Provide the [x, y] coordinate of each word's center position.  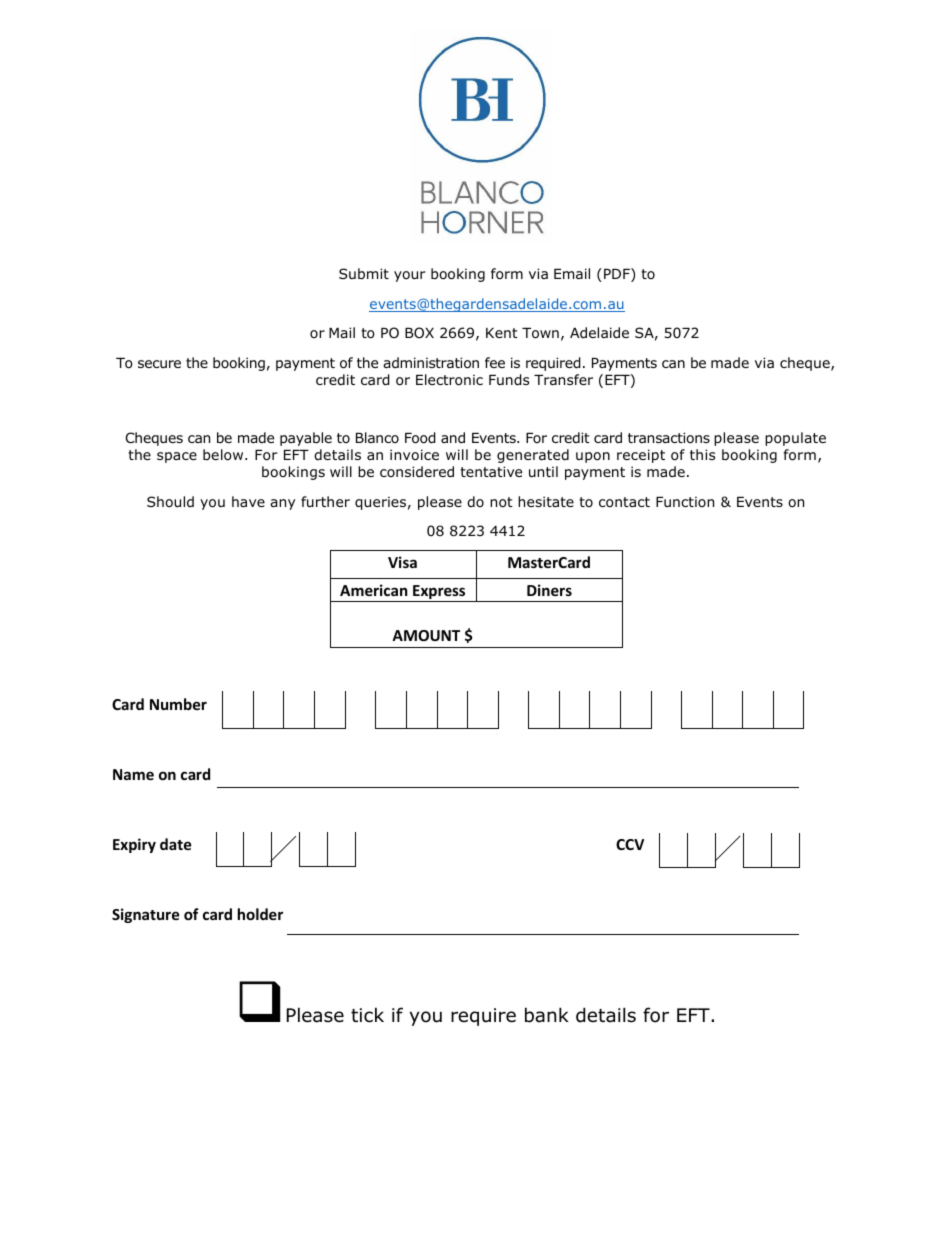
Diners [549, 590]
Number [178, 704]
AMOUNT [426, 635]
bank [547, 1015]
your [410, 276]
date [176, 844]
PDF [618, 275]
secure [159, 364]
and [453, 437]
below [224, 455]
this [702, 454]
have [248, 501]
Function [685, 501]
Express [439, 593]
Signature [146, 915]
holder [260, 914]
